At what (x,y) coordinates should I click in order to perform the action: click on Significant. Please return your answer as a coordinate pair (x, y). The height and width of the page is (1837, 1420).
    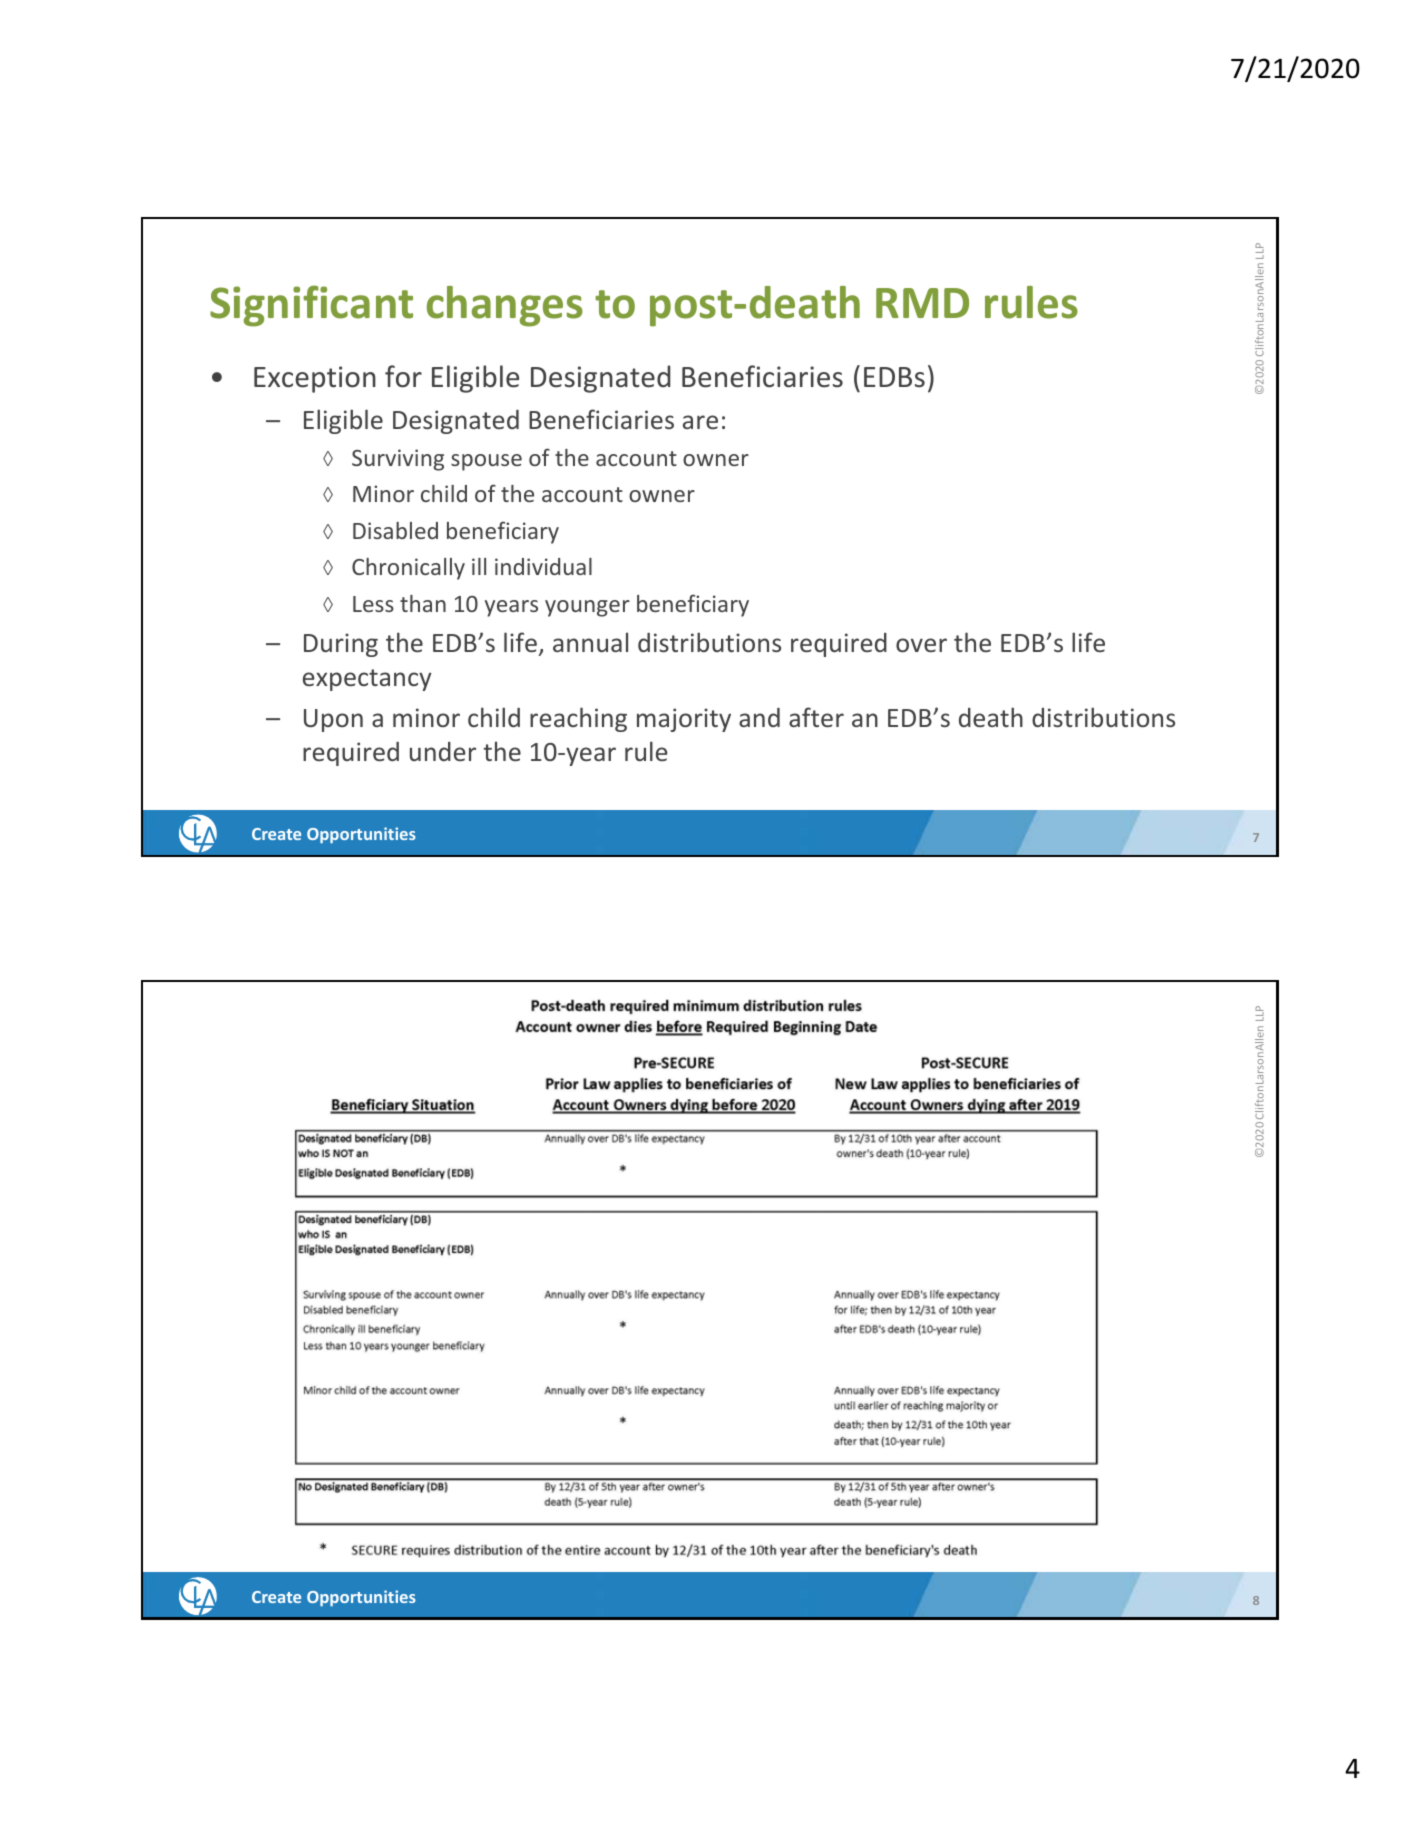
    Looking at the image, I should click on (311, 306).
